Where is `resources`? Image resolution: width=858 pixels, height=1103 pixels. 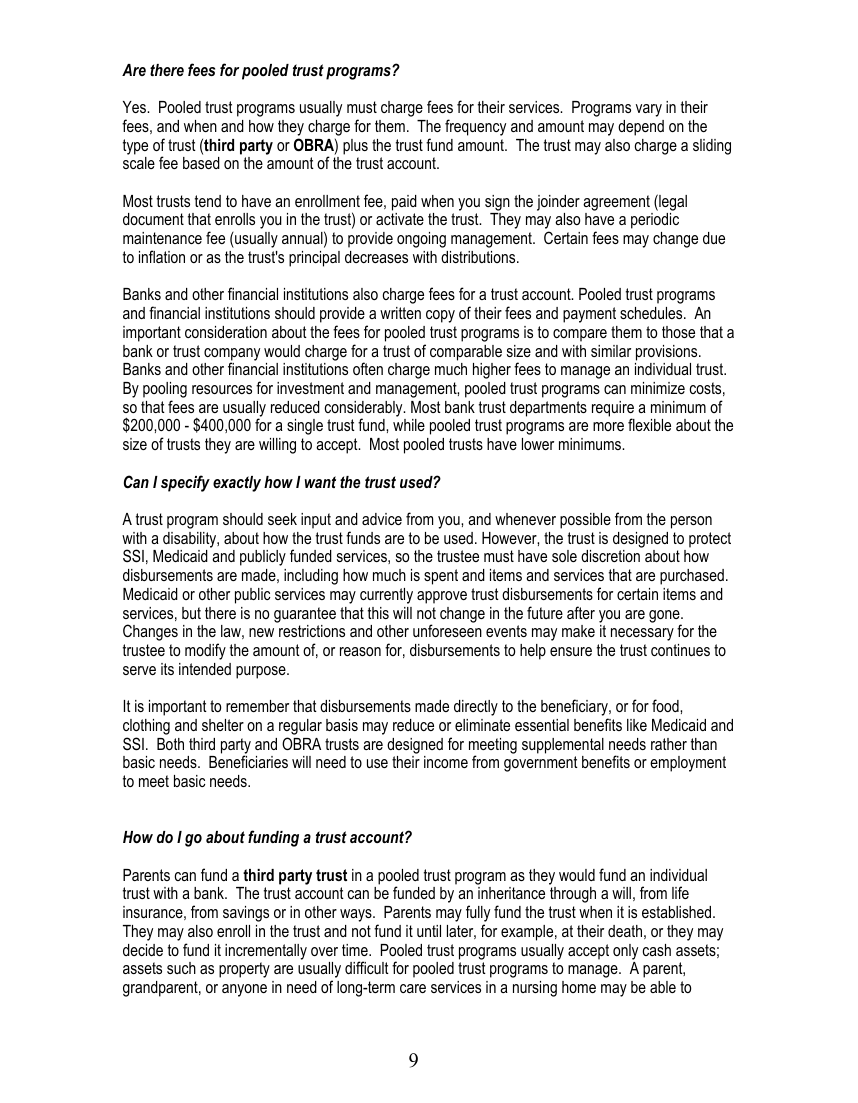 resources is located at coordinates (222, 389).
